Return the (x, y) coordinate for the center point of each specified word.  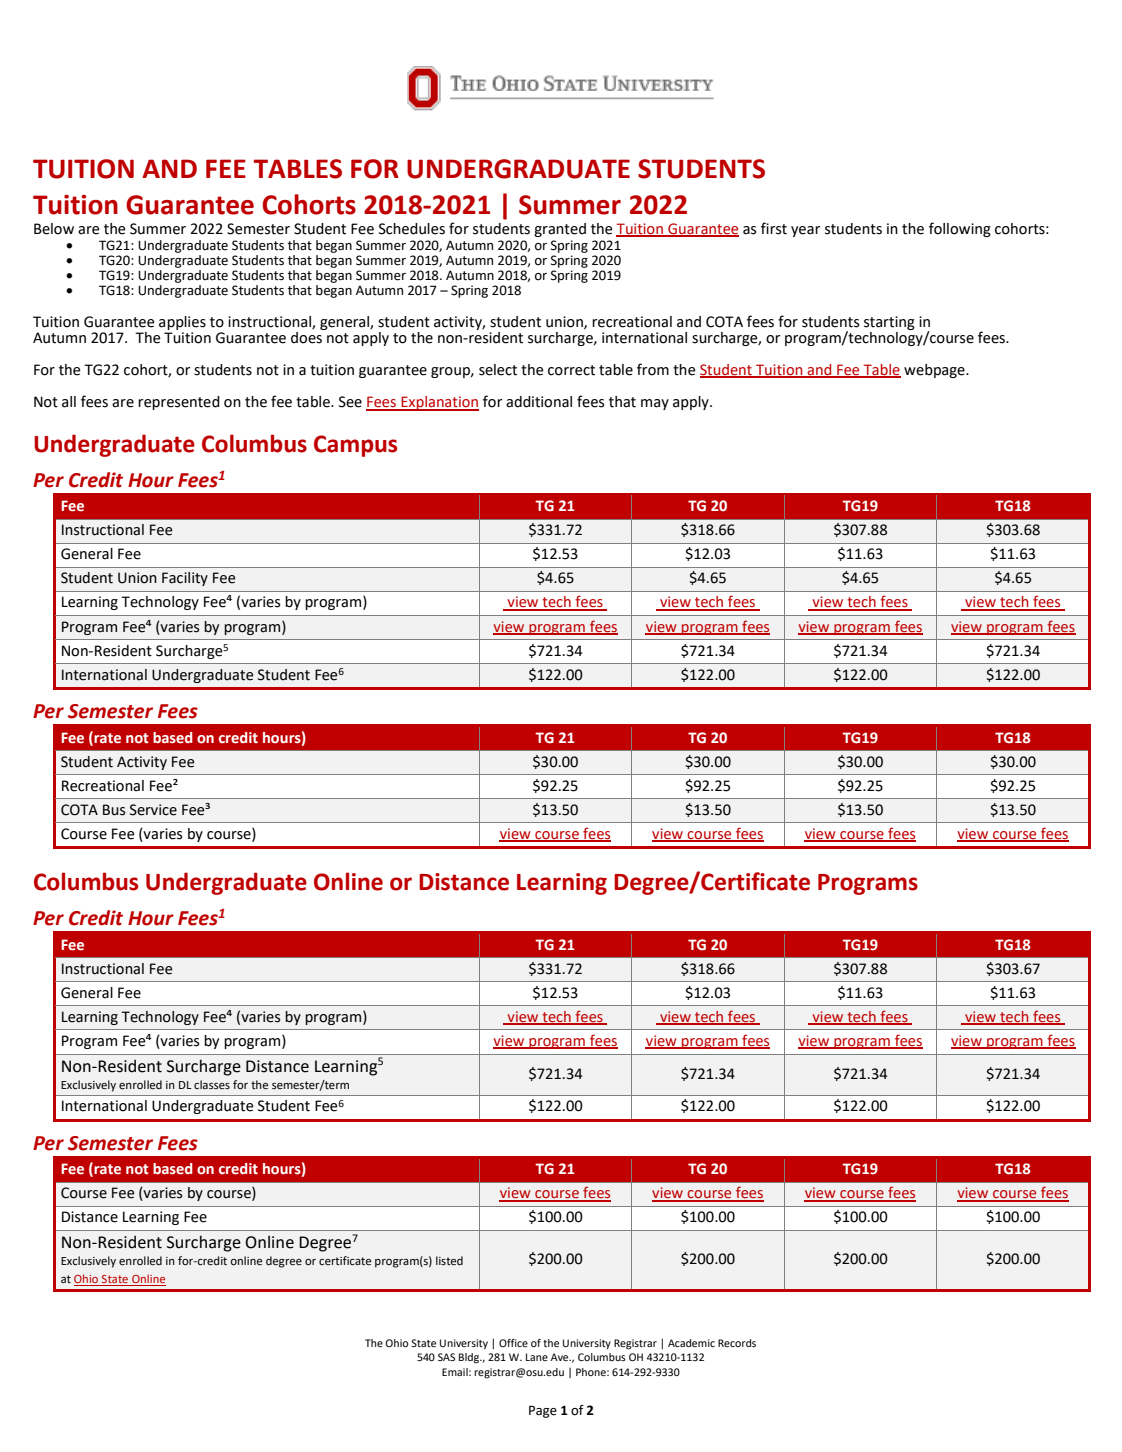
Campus (355, 446)
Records (737, 1343)
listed (449, 1260)
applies (182, 323)
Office (513, 1343)
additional (539, 402)
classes (212, 1084)
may (655, 404)
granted (560, 230)
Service (153, 810)
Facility (185, 579)
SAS (446, 1357)
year (806, 231)
